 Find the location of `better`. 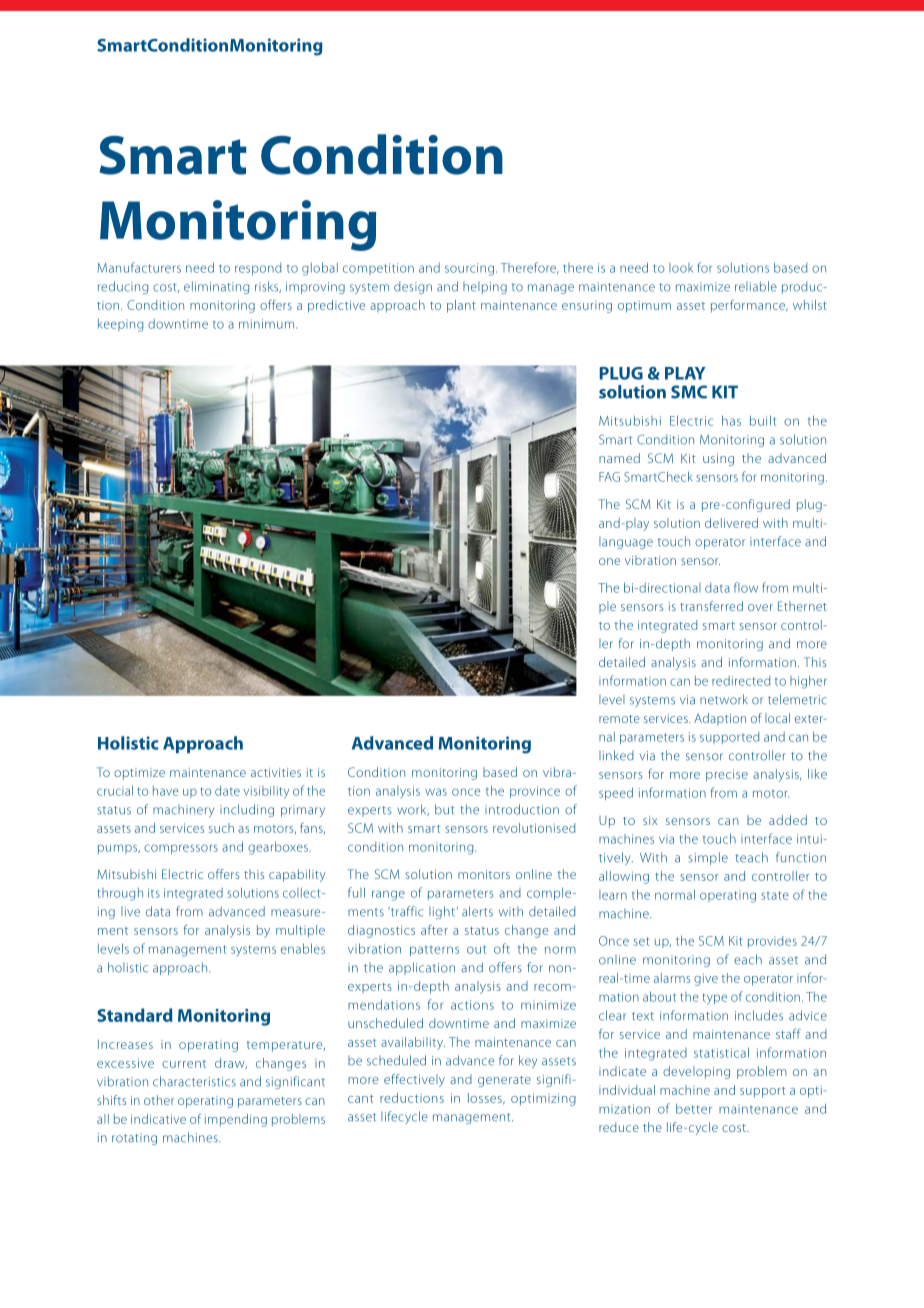

better is located at coordinates (694, 1108).
